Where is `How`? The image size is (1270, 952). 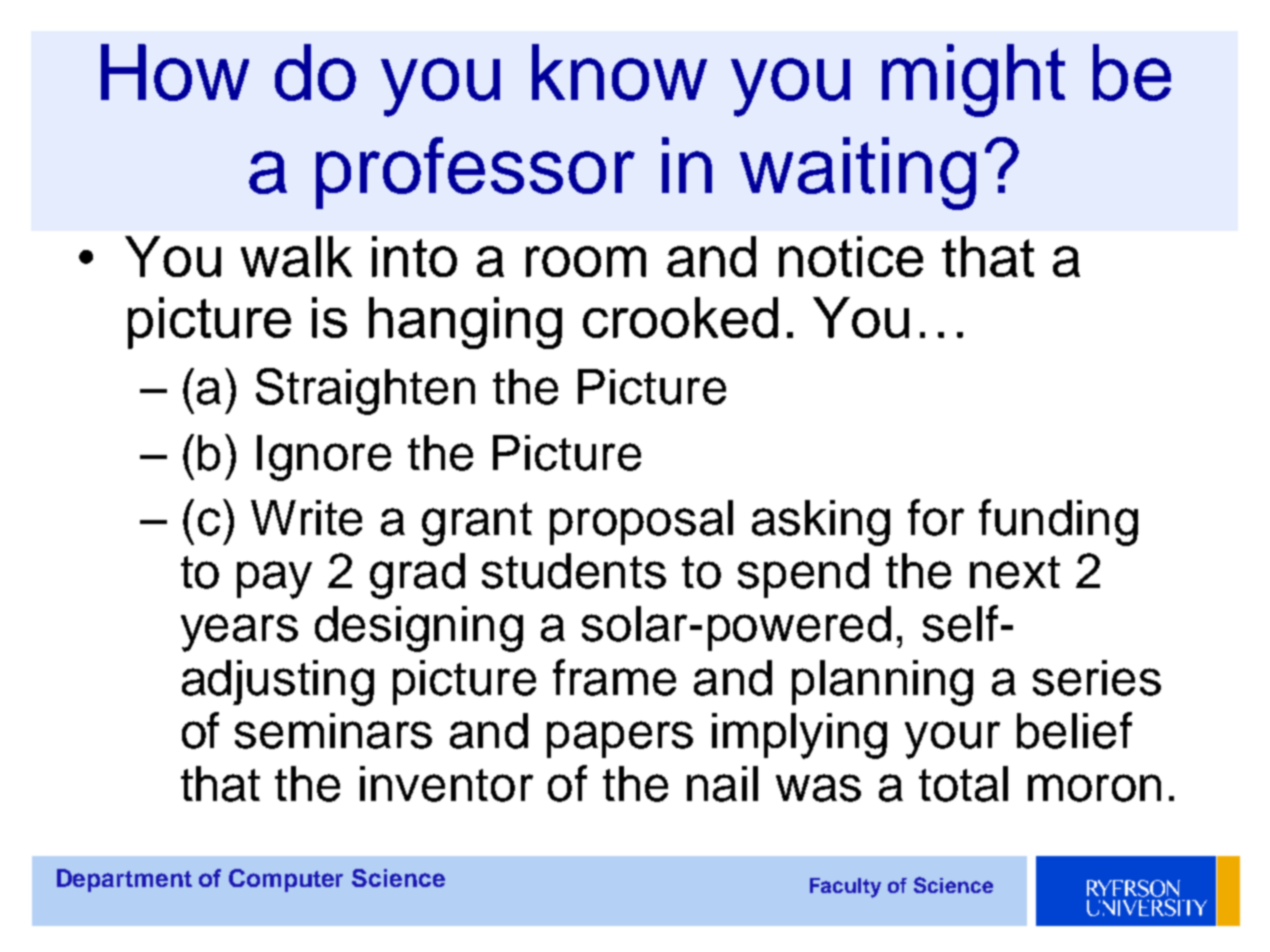 How is located at coordinates (175, 72).
